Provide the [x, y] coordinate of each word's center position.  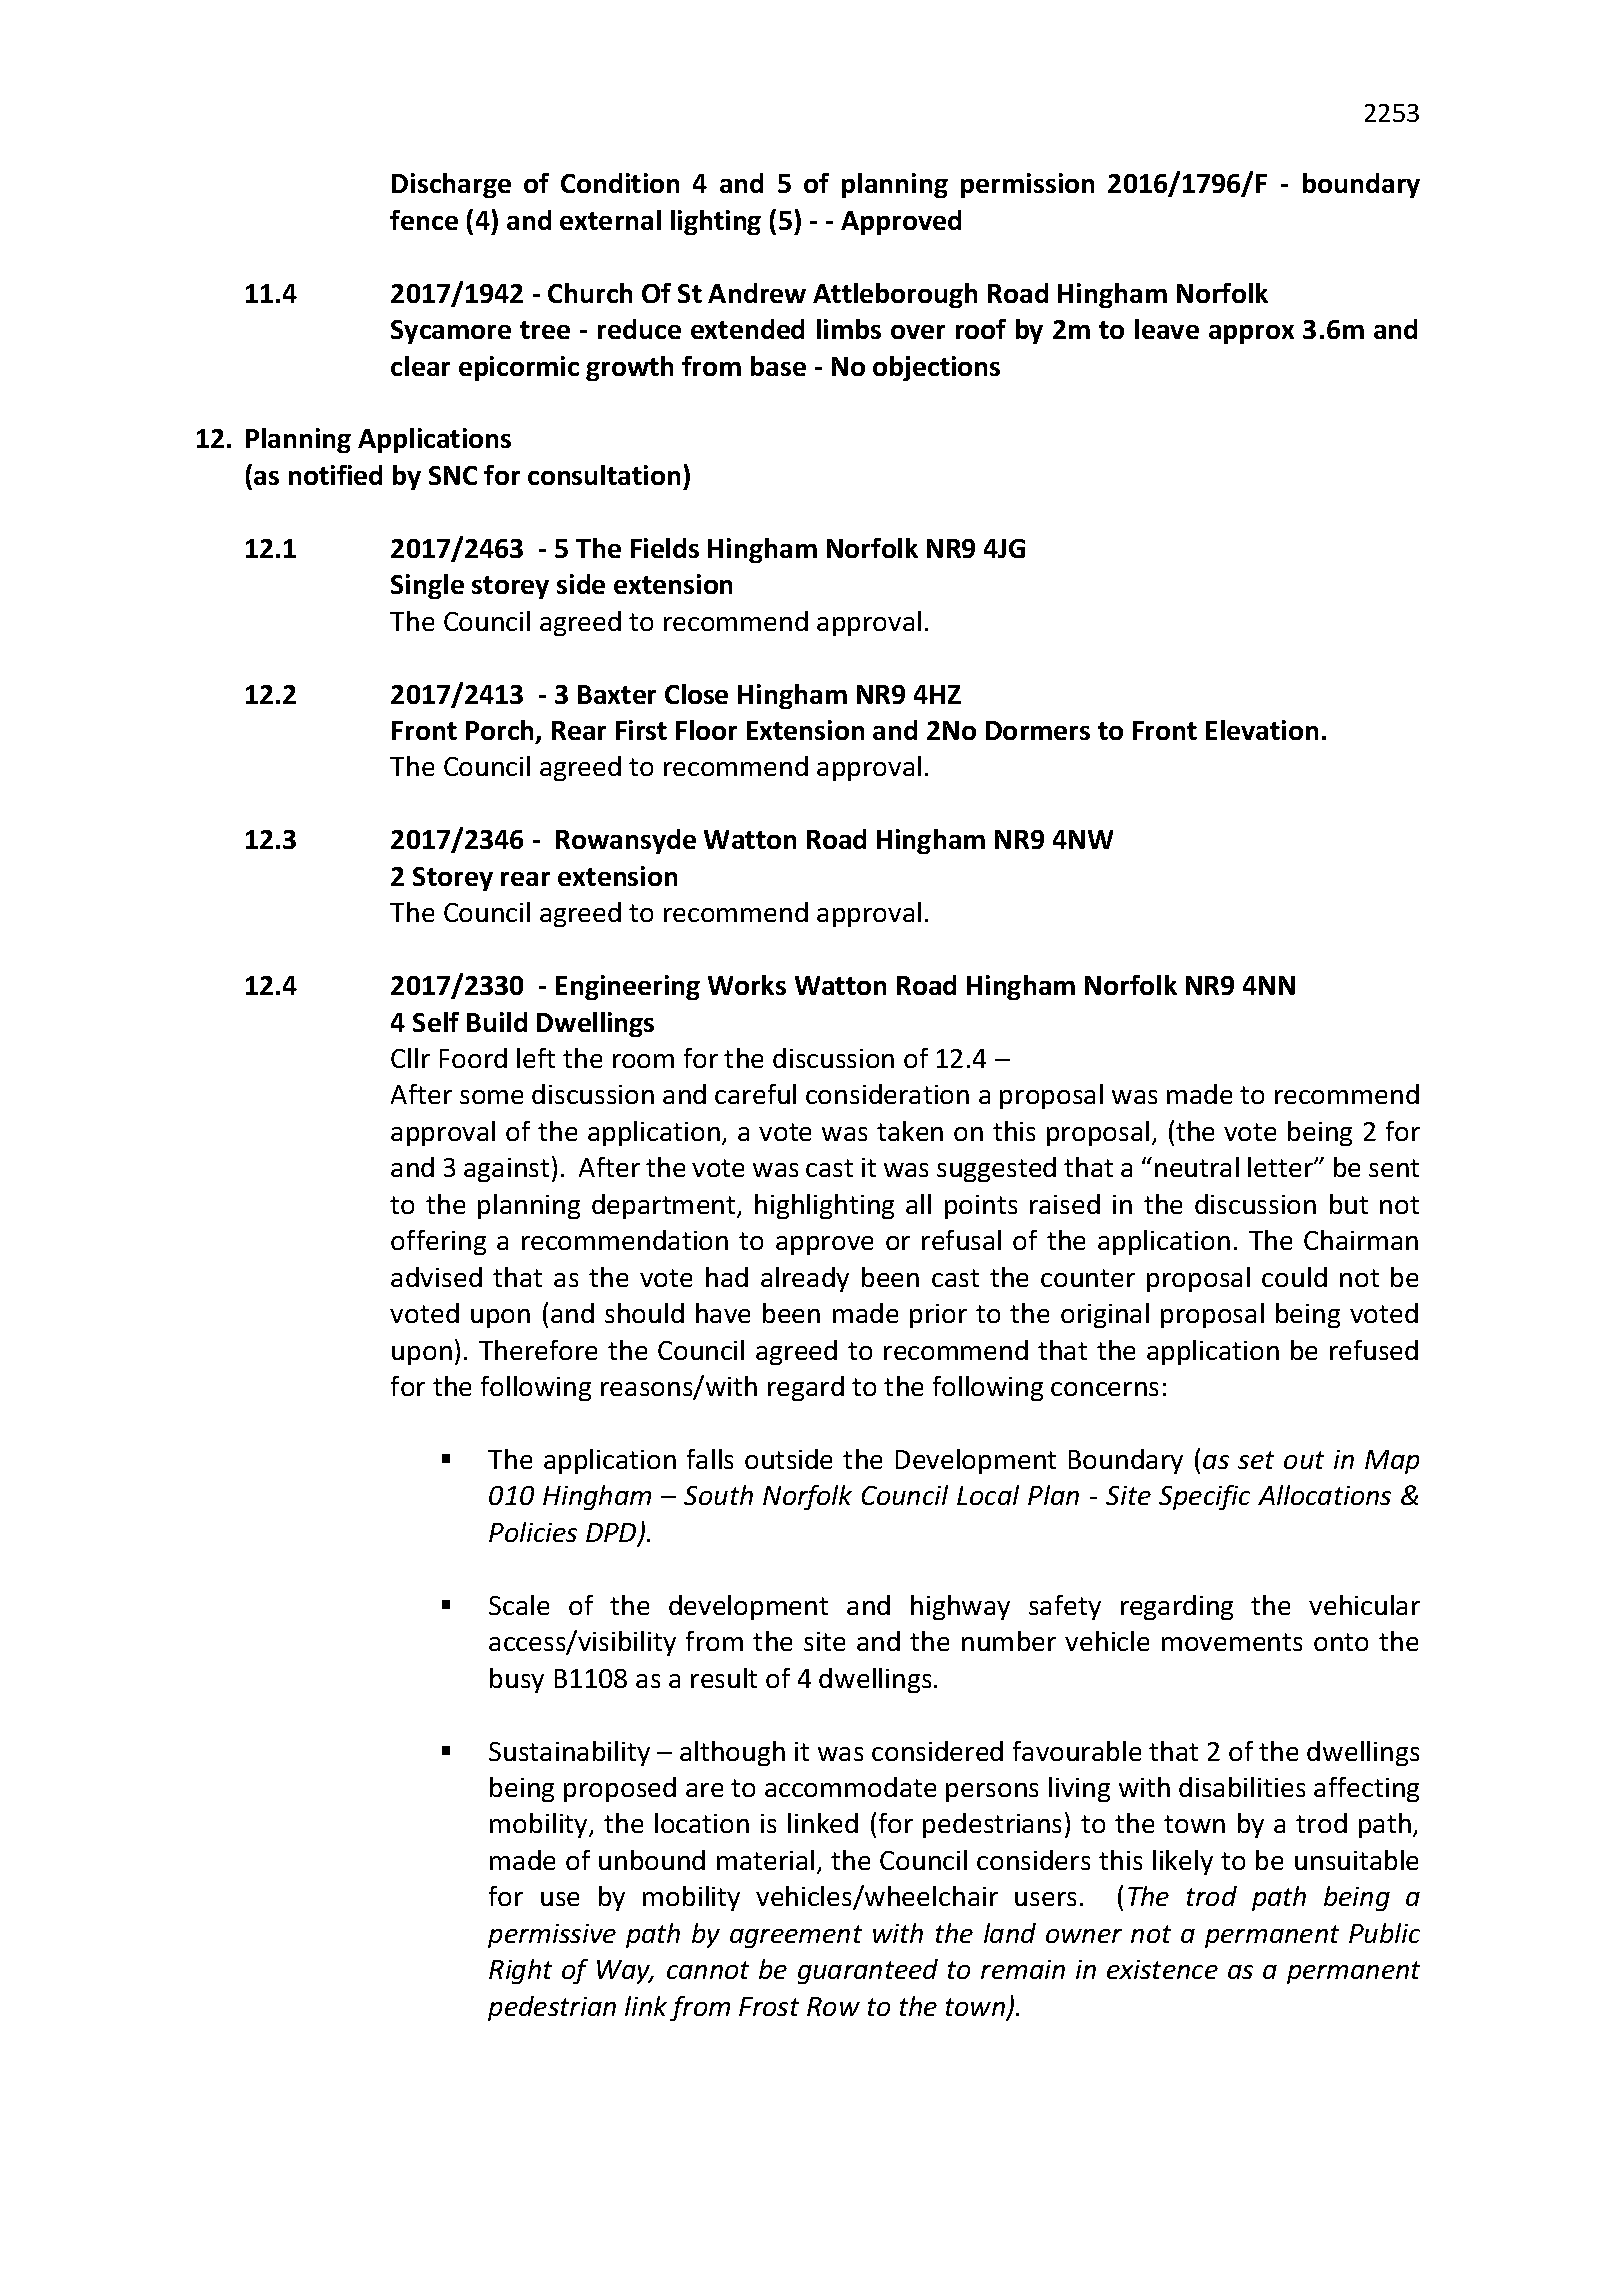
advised [436, 1277]
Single [427, 586]
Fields [665, 548]
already [805, 1279]
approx [1251, 334]
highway [960, 1607]
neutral [1197, 1167]
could [1294, 1277]
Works [747, 985]
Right [520, 1971]
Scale [519, 1605]
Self [436, 1022]
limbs [849, 329]
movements [1232, 1642]
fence [424, 220]
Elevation [1262, 730]
